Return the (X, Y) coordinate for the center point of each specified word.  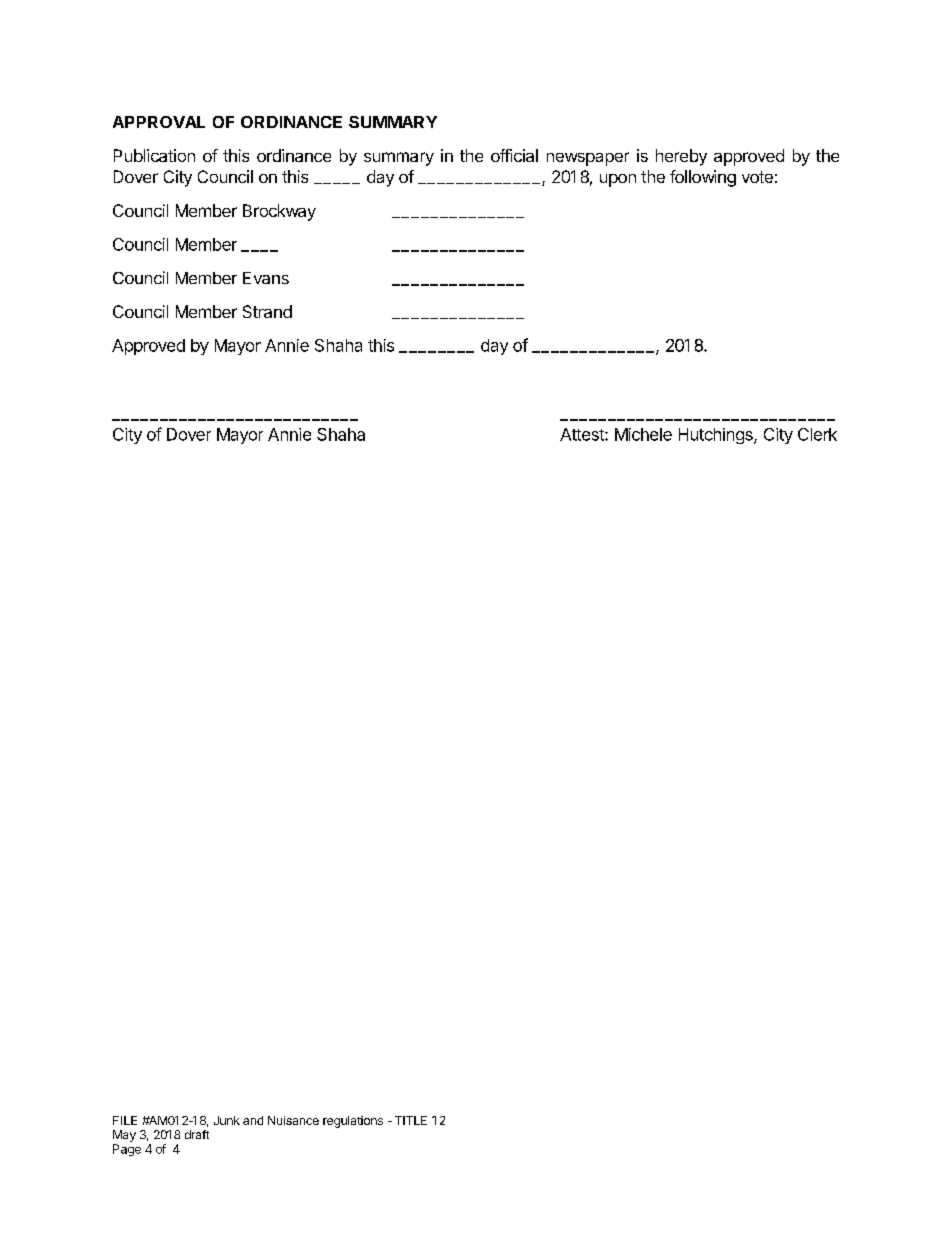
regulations (353, 1122)
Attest (583, 434)
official (514, 155)
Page (127, 1150)
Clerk (817, 434)
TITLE (411, 1120)
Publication (154, 155)
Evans (266, 278)
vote (757, 177)
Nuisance (293, 1120)
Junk (227, 1120)
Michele (643, 434)
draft (197, 1134)
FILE (125, 1120)
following (703, 178)
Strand (267, 311)
